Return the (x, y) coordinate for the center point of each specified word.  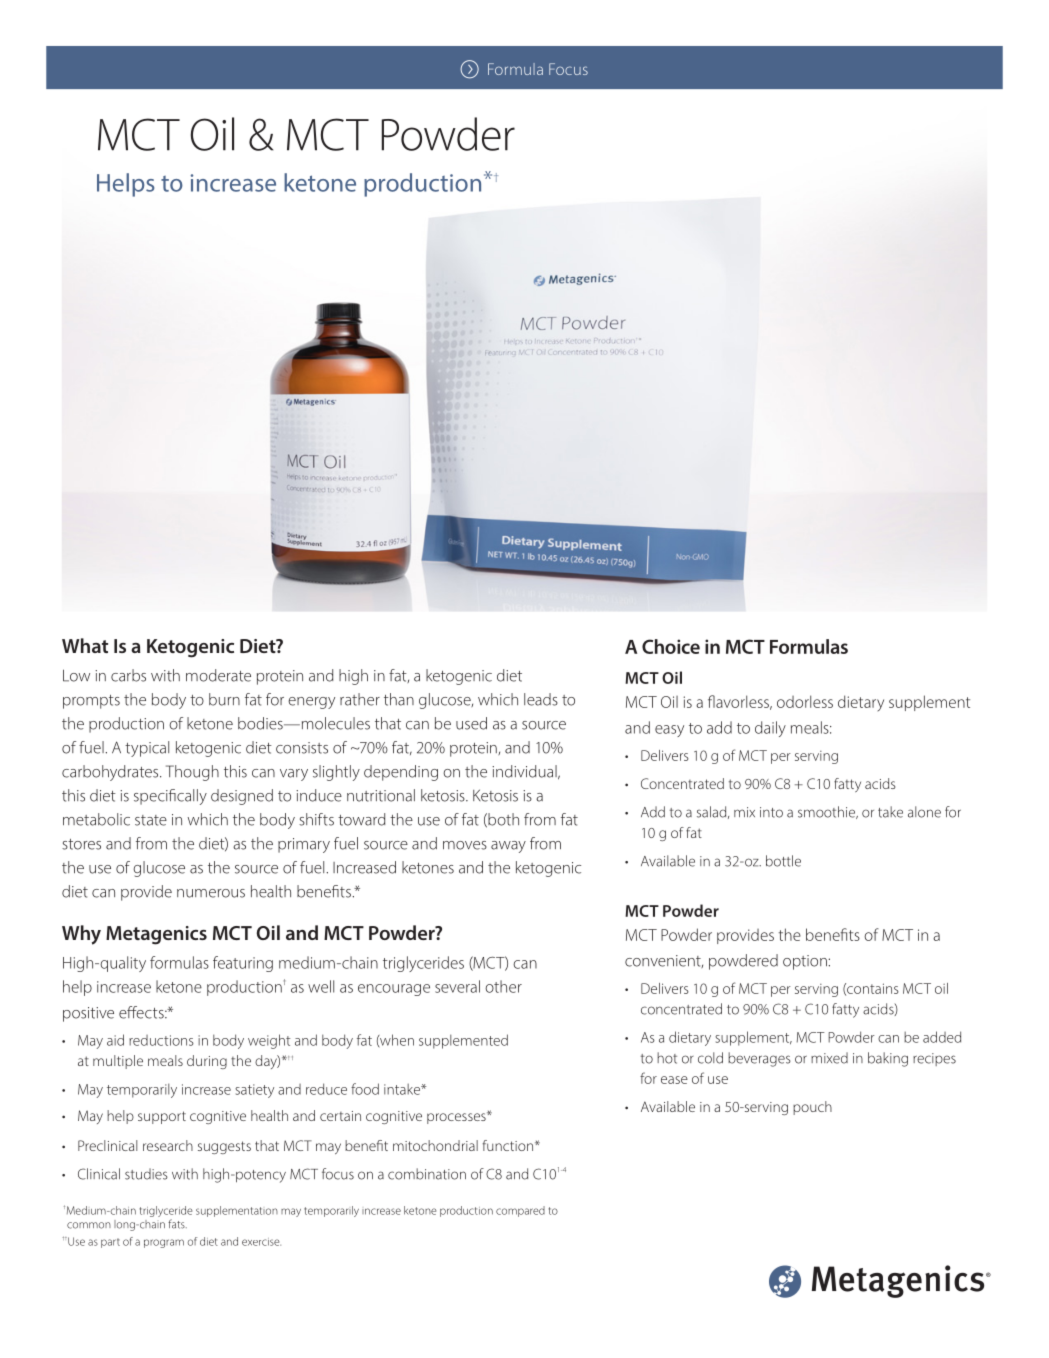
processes (457, 1118)
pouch (812, 1108)
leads (541, 699)
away (508, 847)
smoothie (828, 812)
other (503, 986)
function (509, 1145)
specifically (170, 797)
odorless (805, 701)
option (806, 962)
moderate (218, 675)
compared (520, 1211)
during (207, 1062)
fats (177, 1224)
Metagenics (156, 935)
